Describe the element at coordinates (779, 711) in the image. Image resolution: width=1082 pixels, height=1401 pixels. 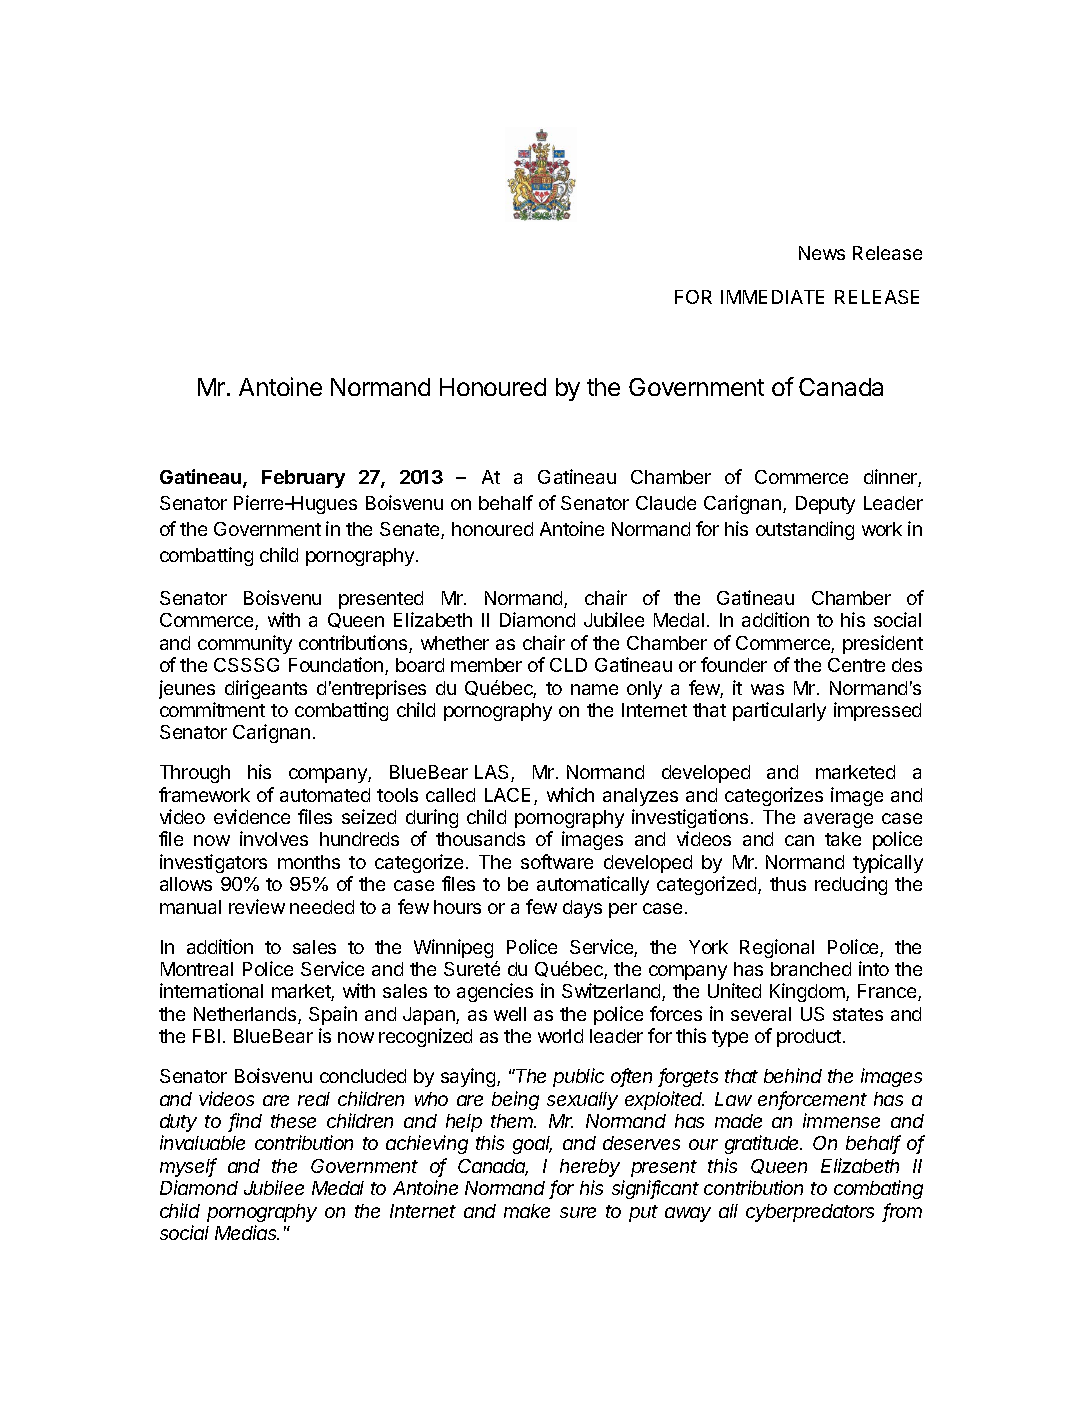
I see `particularly` at that location.
